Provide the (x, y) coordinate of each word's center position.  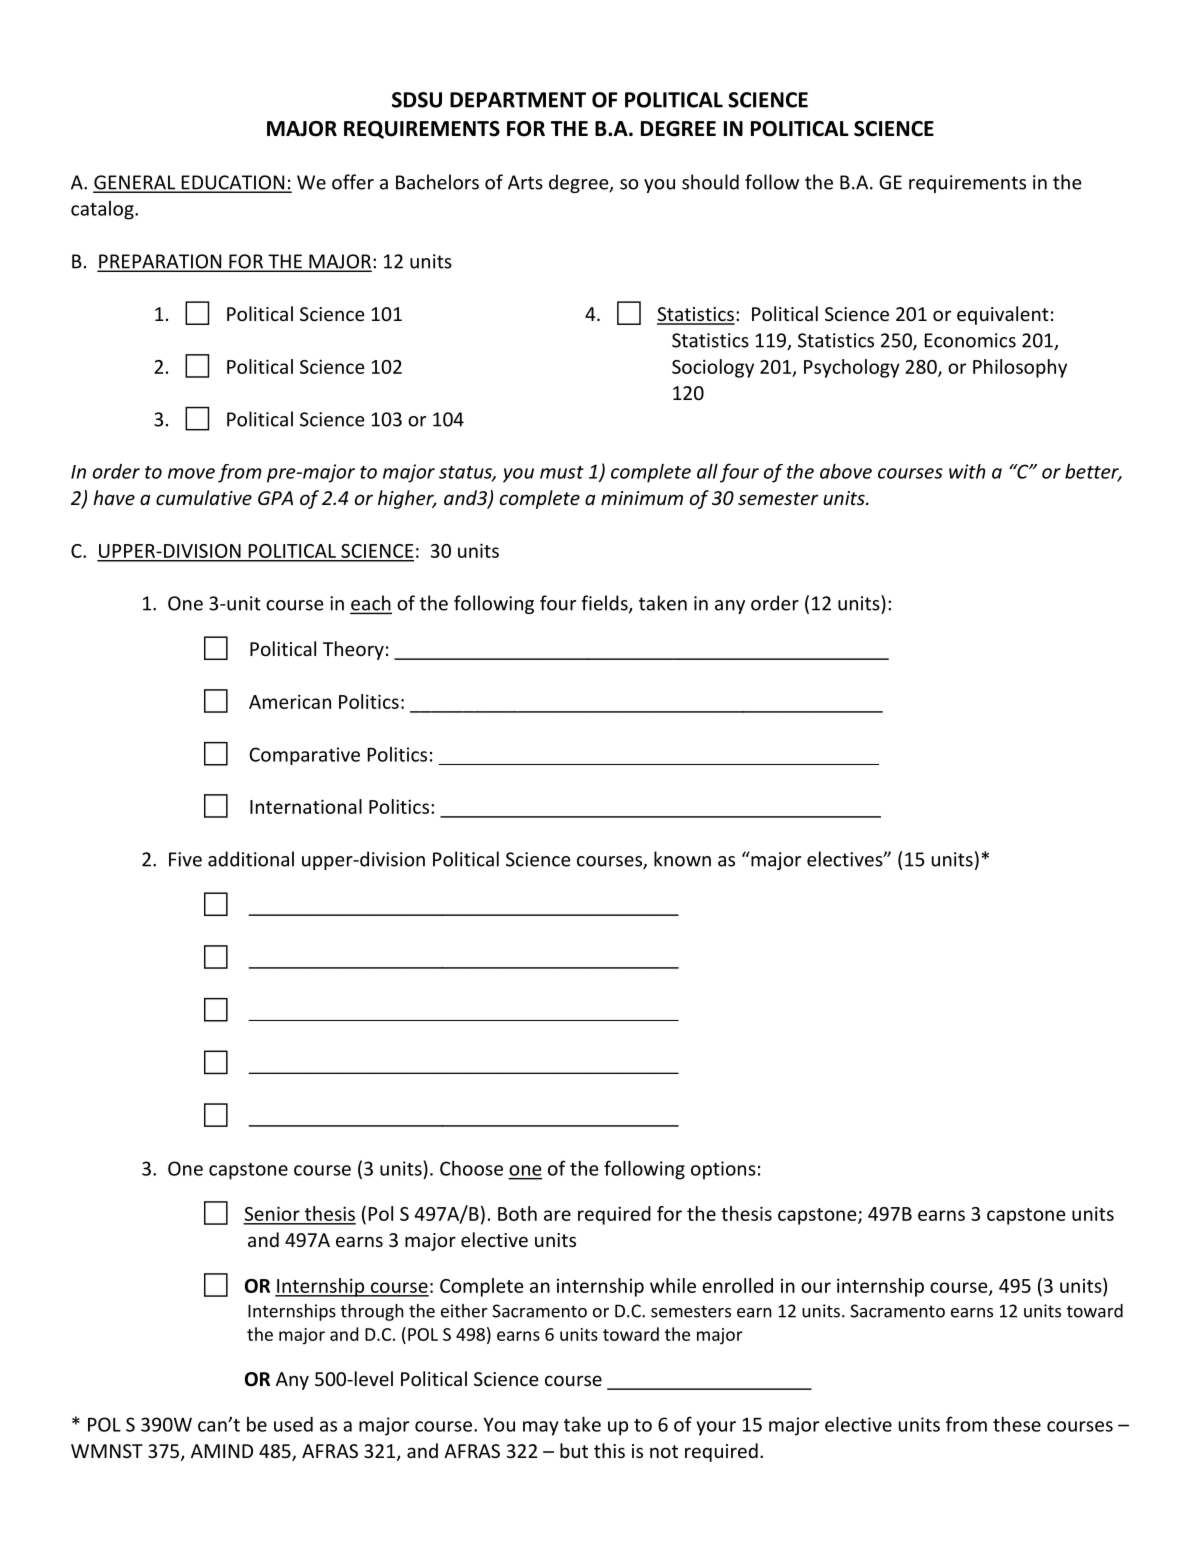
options (723, 1170)
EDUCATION (233, 183)
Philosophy (1020, 368)
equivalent (1003, 315)
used (293, 1424)
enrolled (737, 1285)
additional (251, 859)
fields (605, 604)
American (290, 701)
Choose (471, 1168)
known (682, 859)
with (967, 471)
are (557, 1215)
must (562, 472)
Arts (525, 182)
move (191, 473)
